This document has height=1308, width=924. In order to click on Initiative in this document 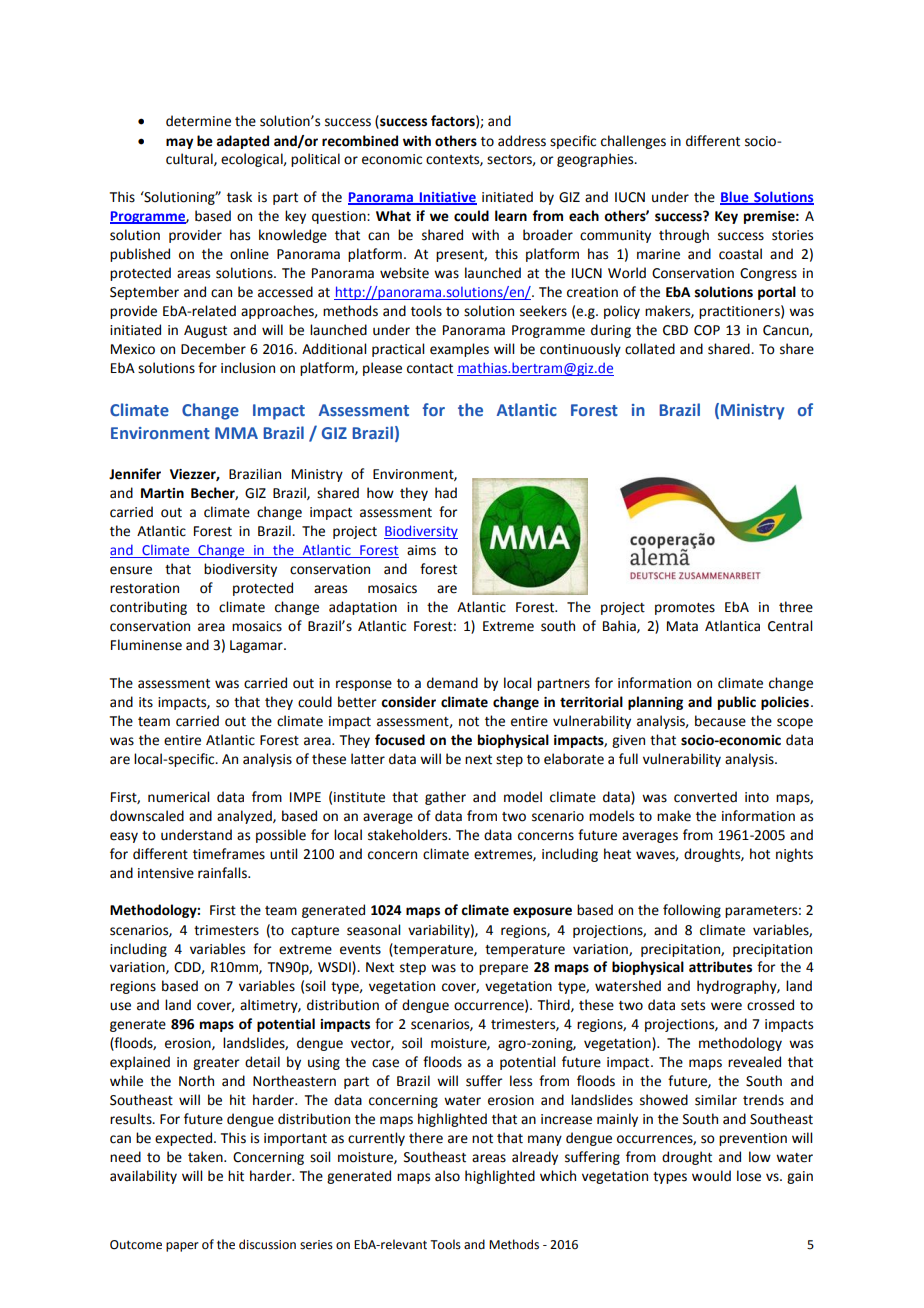, I will do `click(447, 198)`.
